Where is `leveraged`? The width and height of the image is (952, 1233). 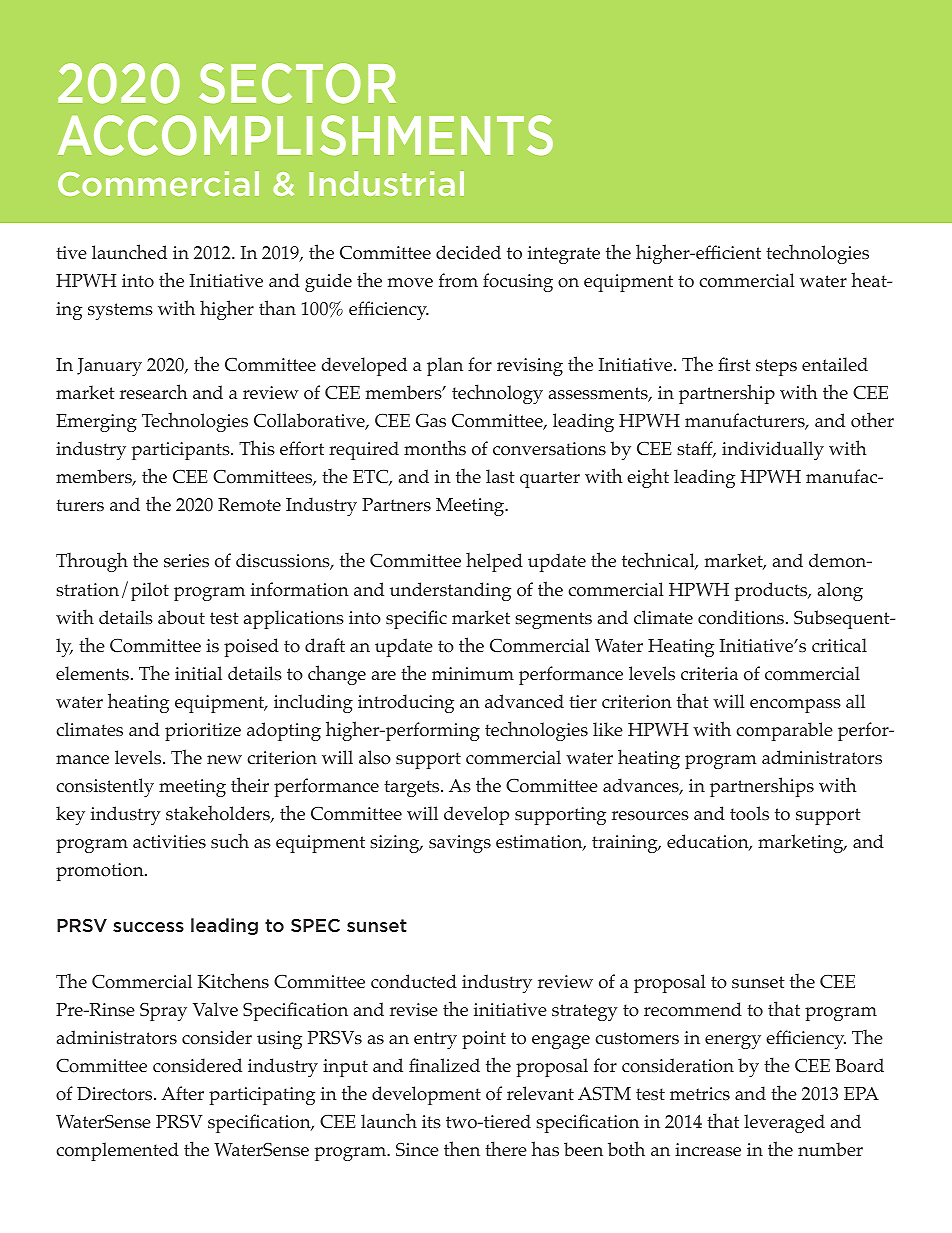 leveraged is located at coordinates (784, 1123).
